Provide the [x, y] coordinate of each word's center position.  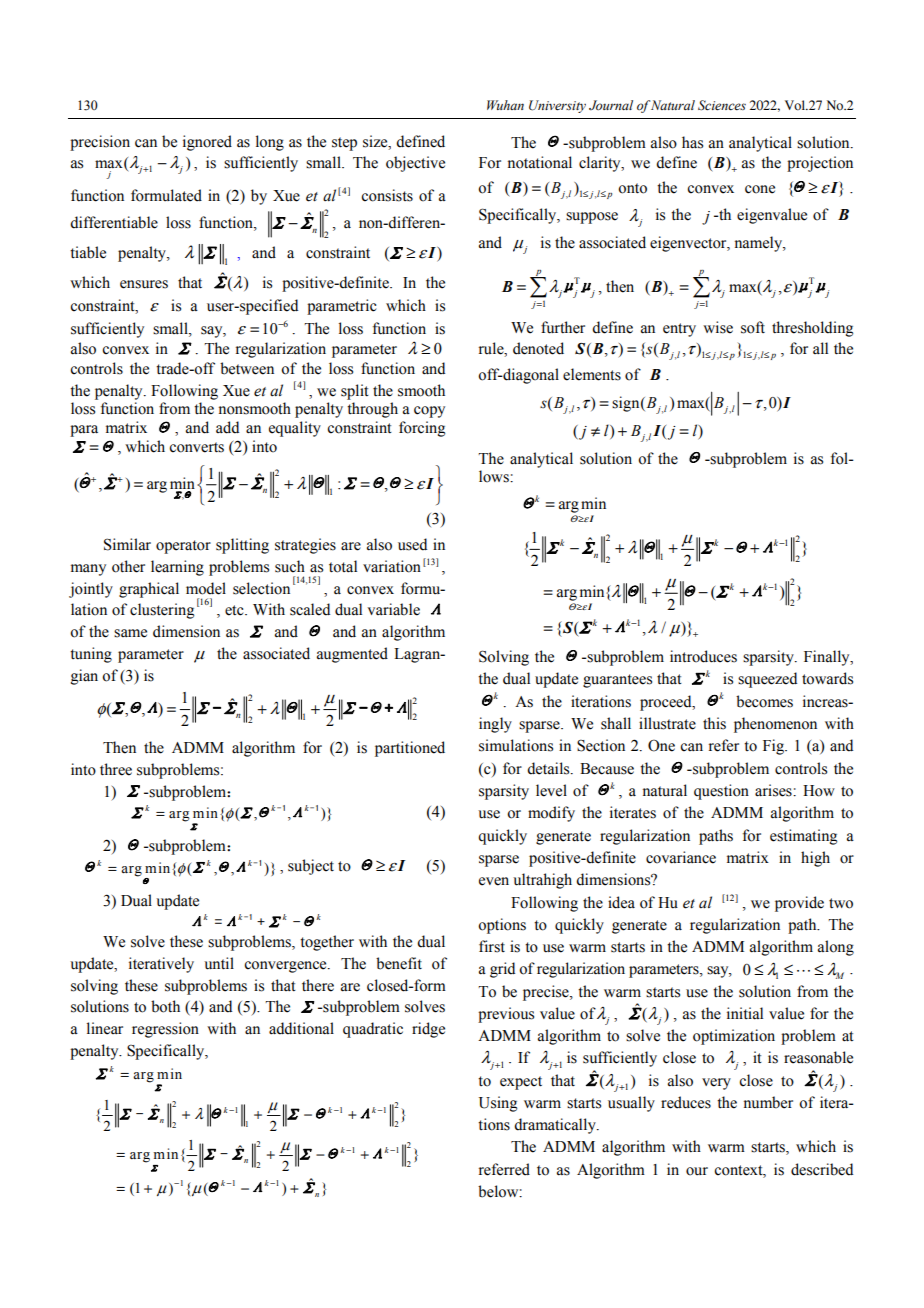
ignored [207, 143]
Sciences [722, 105]
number [768, 1102]
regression [165, 1030]
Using [498, 1104]
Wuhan [505, 105]
